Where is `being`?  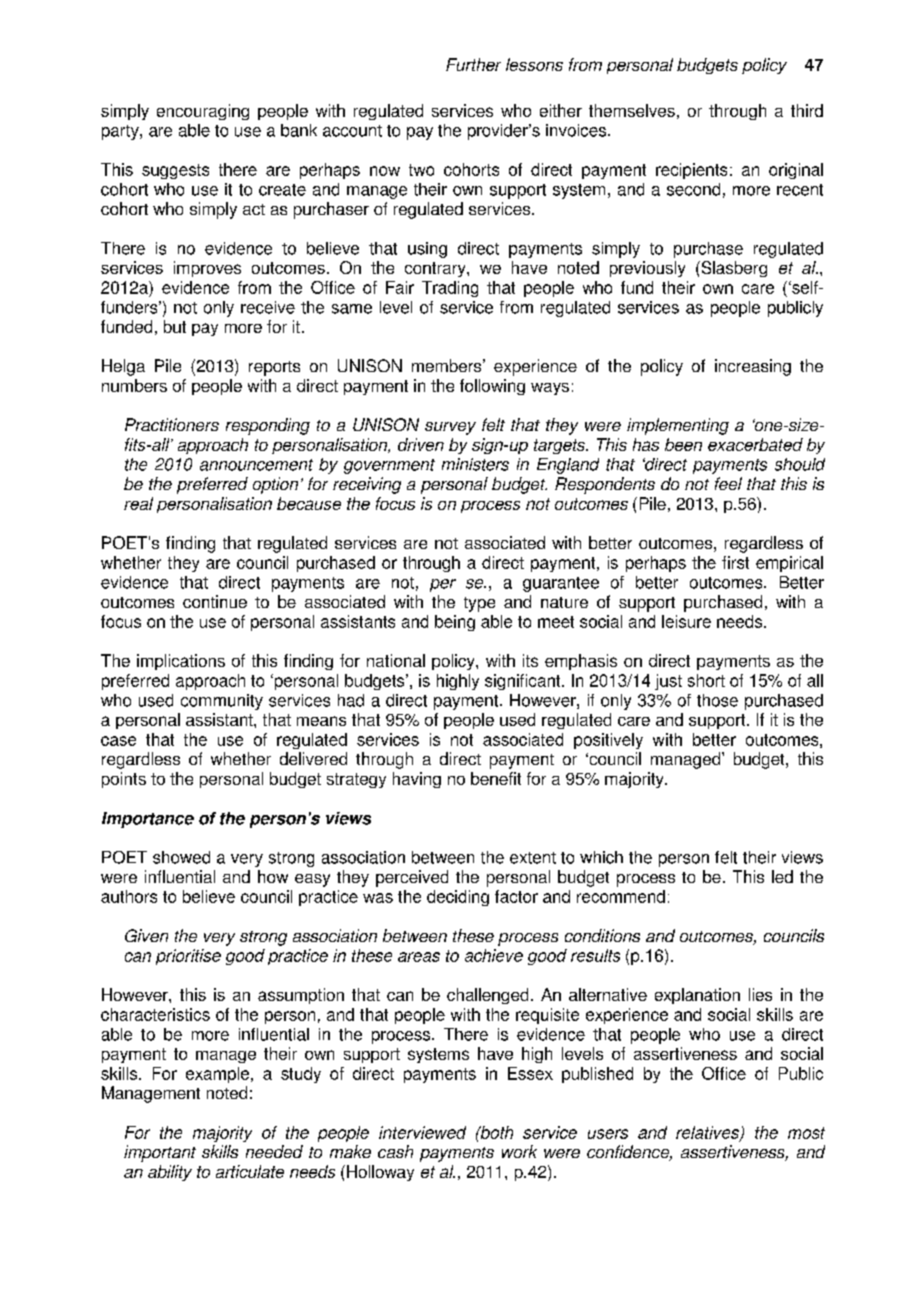
being is located at coordinates (455, 623).
